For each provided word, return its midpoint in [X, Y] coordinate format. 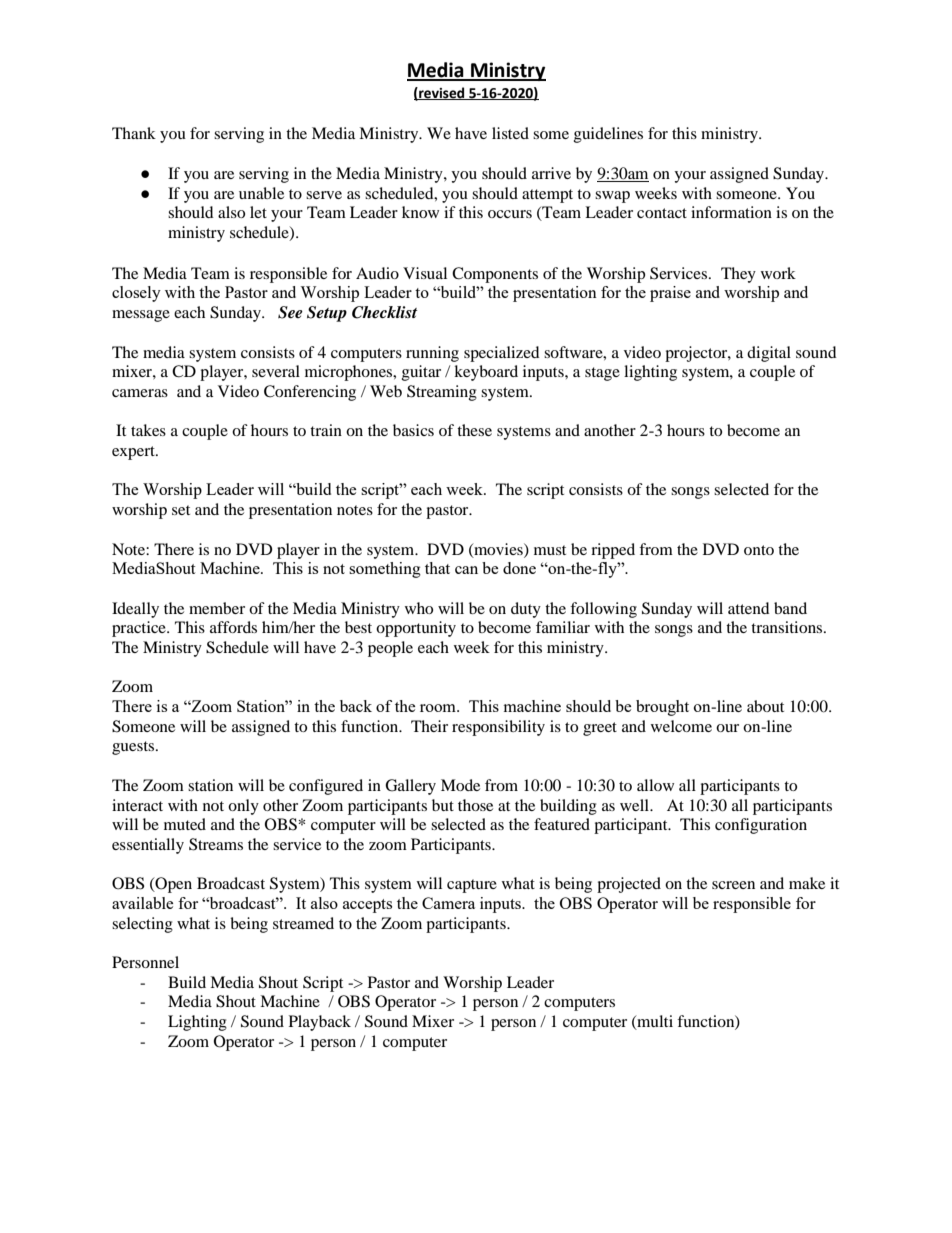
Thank [134, 133]
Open [172, 885]
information [731, 212]
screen [733, 885]
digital [769, 354]
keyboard [486, 373]
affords [233, 627]
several [276, 371]
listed [510, 133]
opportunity [416, 629]
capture [472, 886]
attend [749, 608]
